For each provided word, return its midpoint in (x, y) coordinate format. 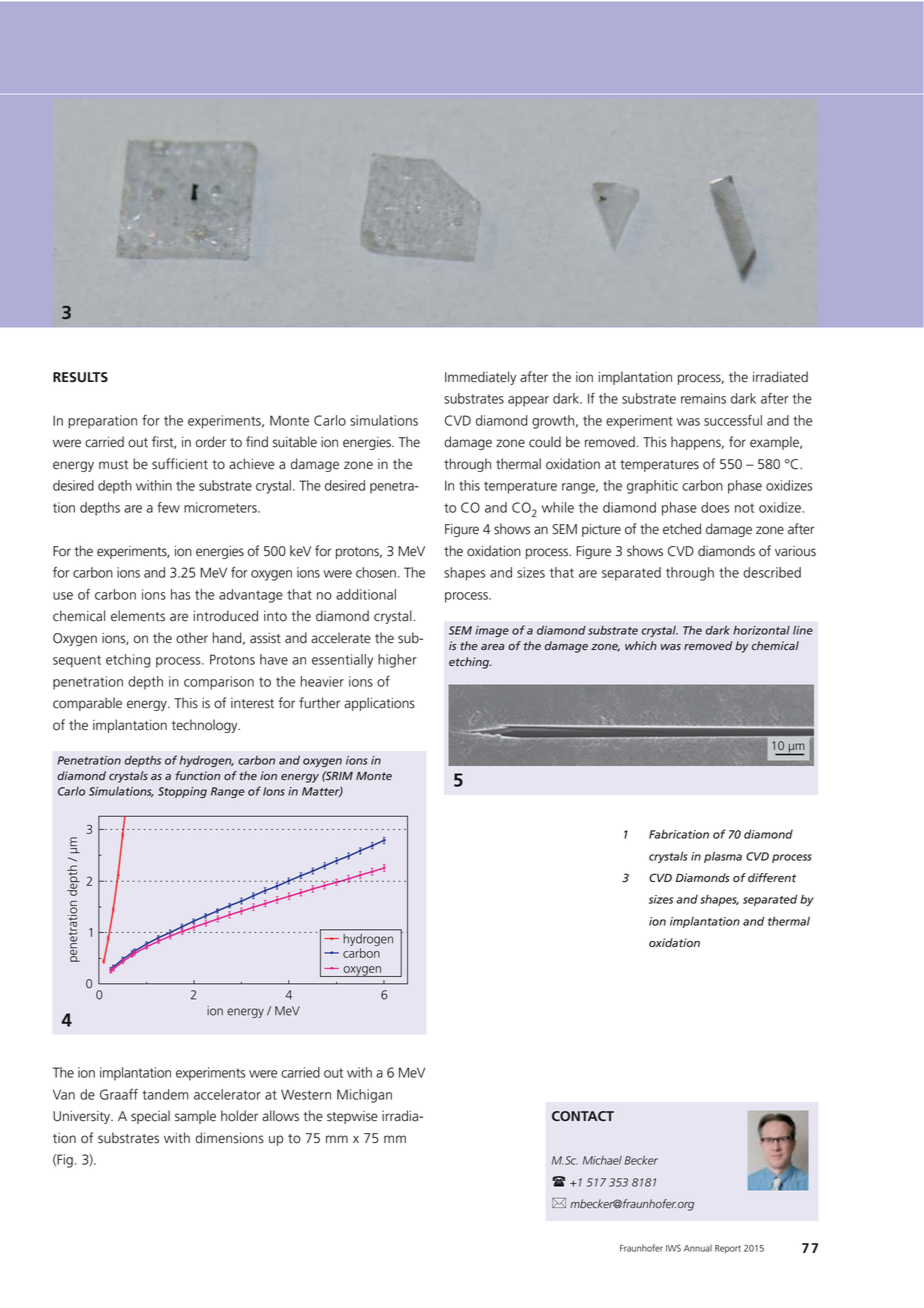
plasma (723, 857)
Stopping (182, 792)
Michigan (364, 1096)
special (150, 1117)
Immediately (480, 378)
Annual (698, 1248)
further (319, 703)
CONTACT (583, 1116)
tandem (165, 1094)
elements (138, 616)
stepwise (352, 1117)
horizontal (761, 630)
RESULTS (80, 377)
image (492, 631)
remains (703, 398)
